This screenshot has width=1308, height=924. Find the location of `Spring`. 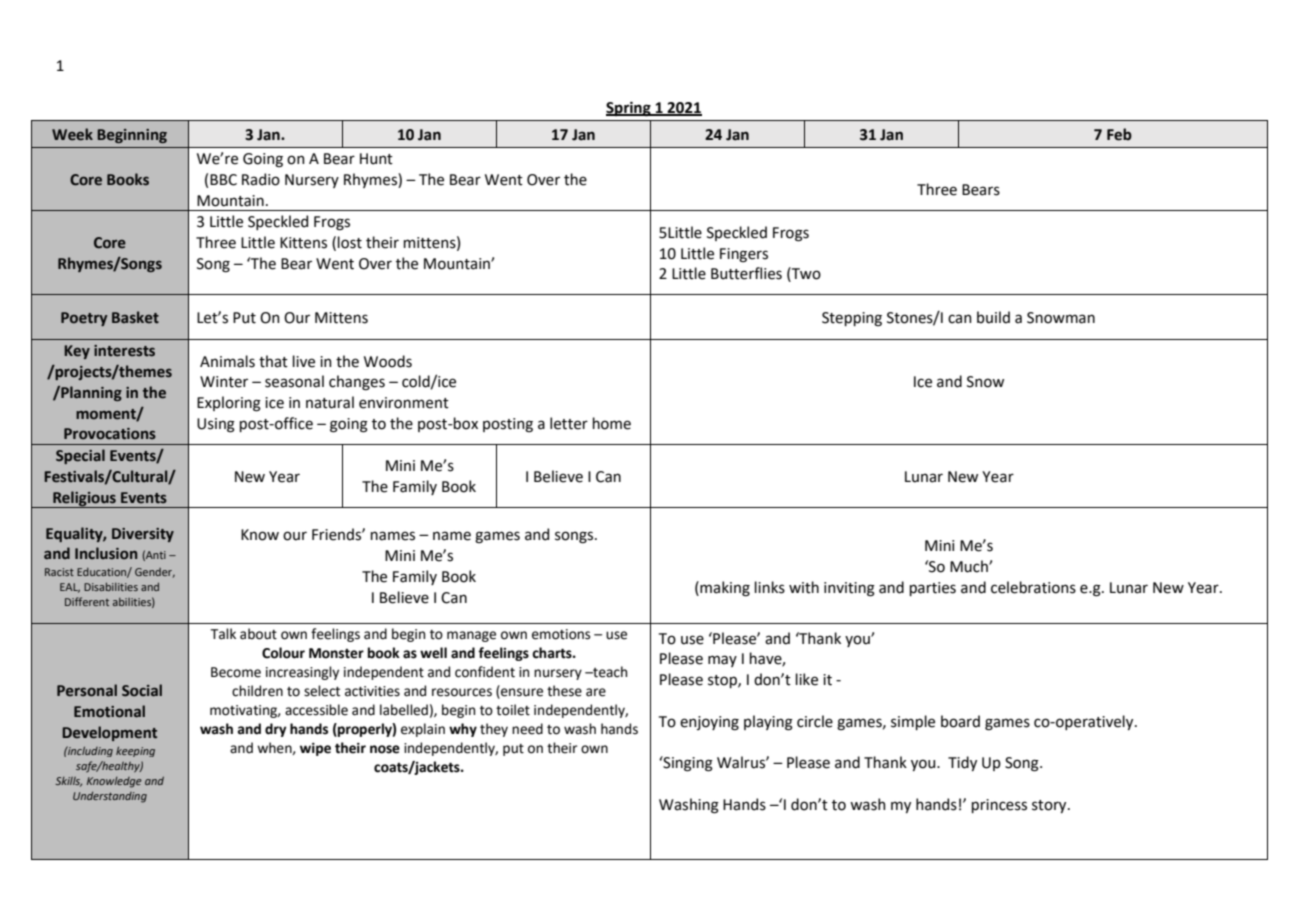

Spring is located at coordinates (629, 109).
